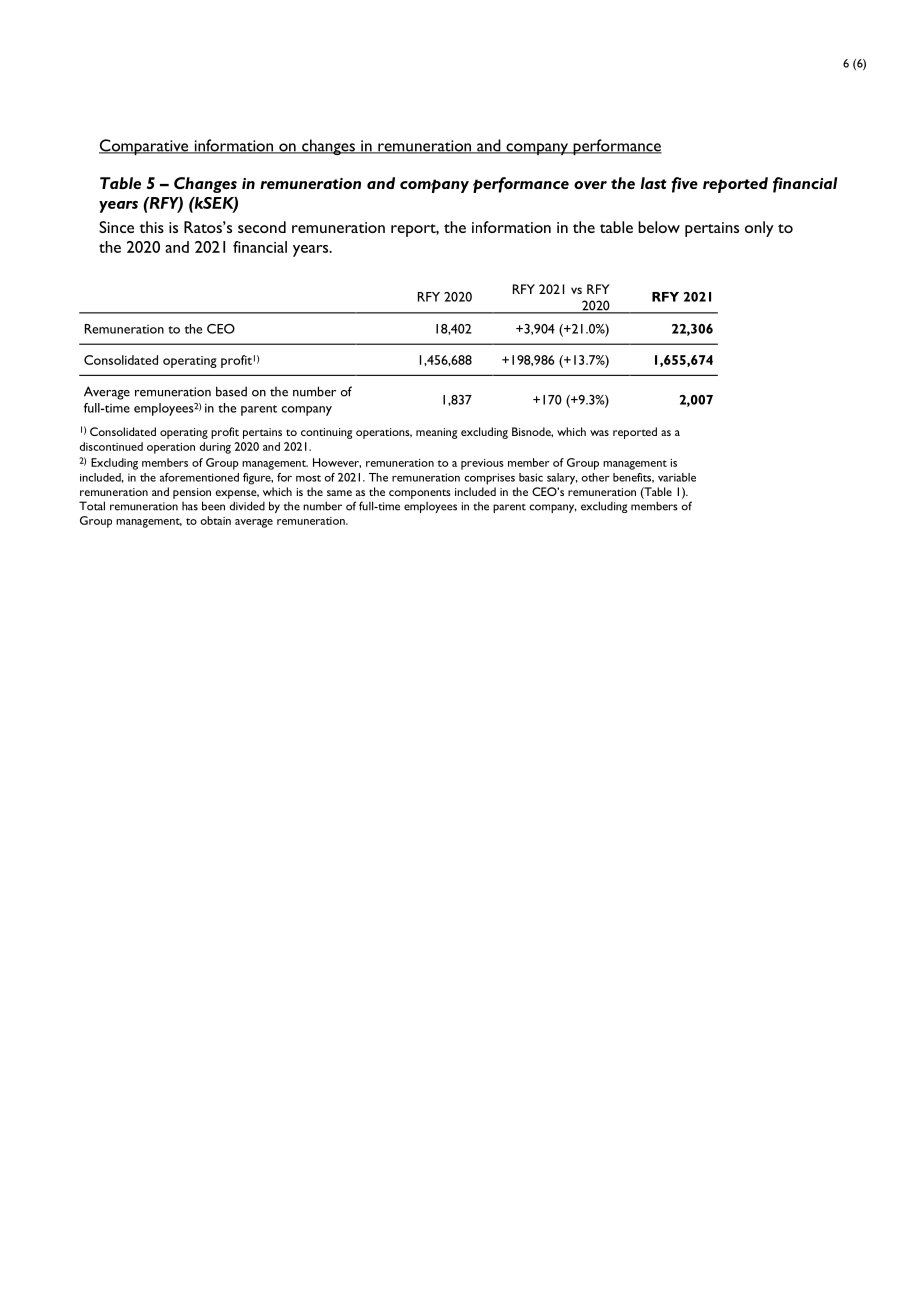 The width and height of the screenshot is (924, 1309). What do you see at coordinates (326, 433) in the screenshot?
I see `continuing` at bounding box center [326, 433].
